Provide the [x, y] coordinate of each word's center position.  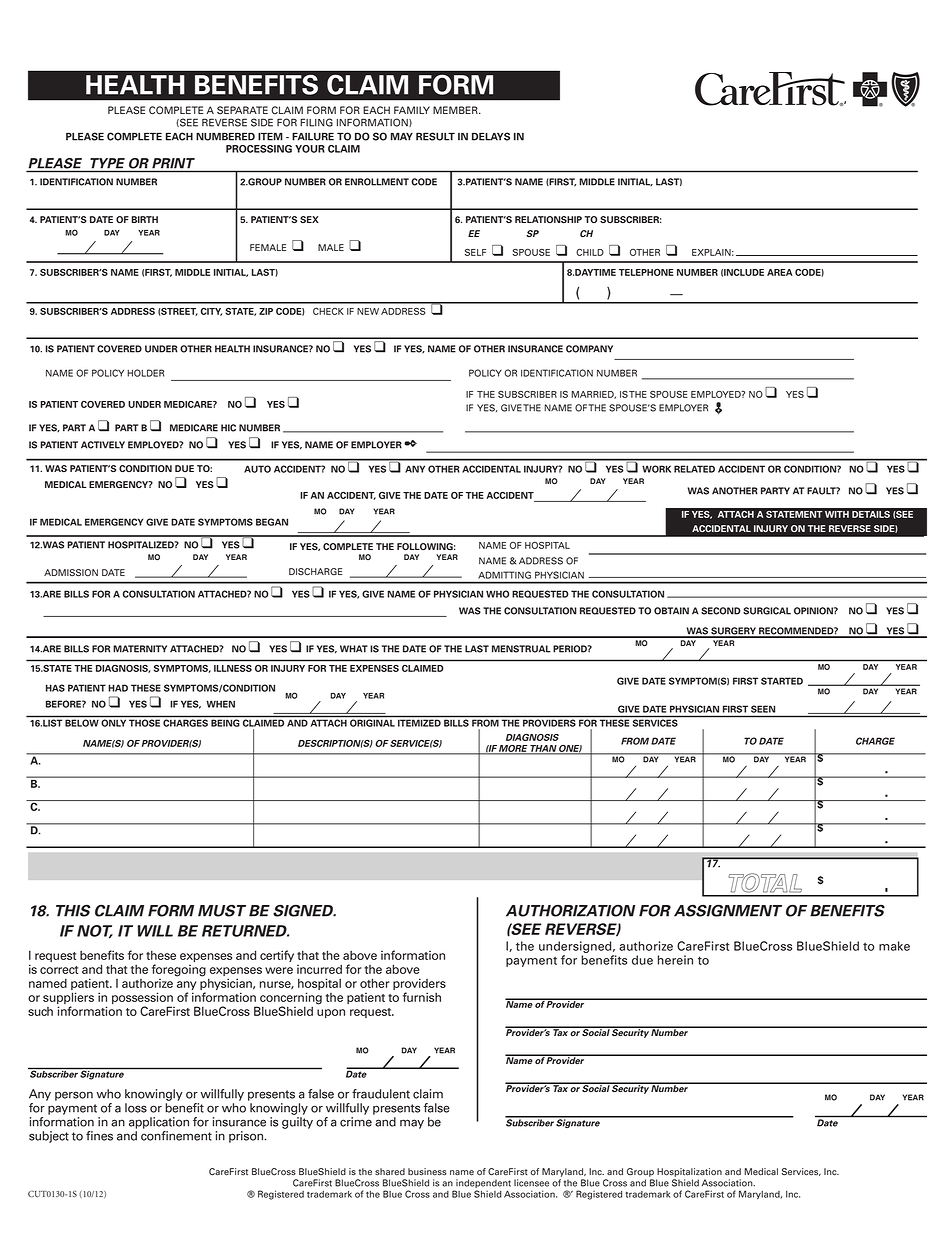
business [427, 1172]
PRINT [173, 163]
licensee [531, 1183]
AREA [780, 272]
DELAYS [491, 136]
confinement [176, 1136]
